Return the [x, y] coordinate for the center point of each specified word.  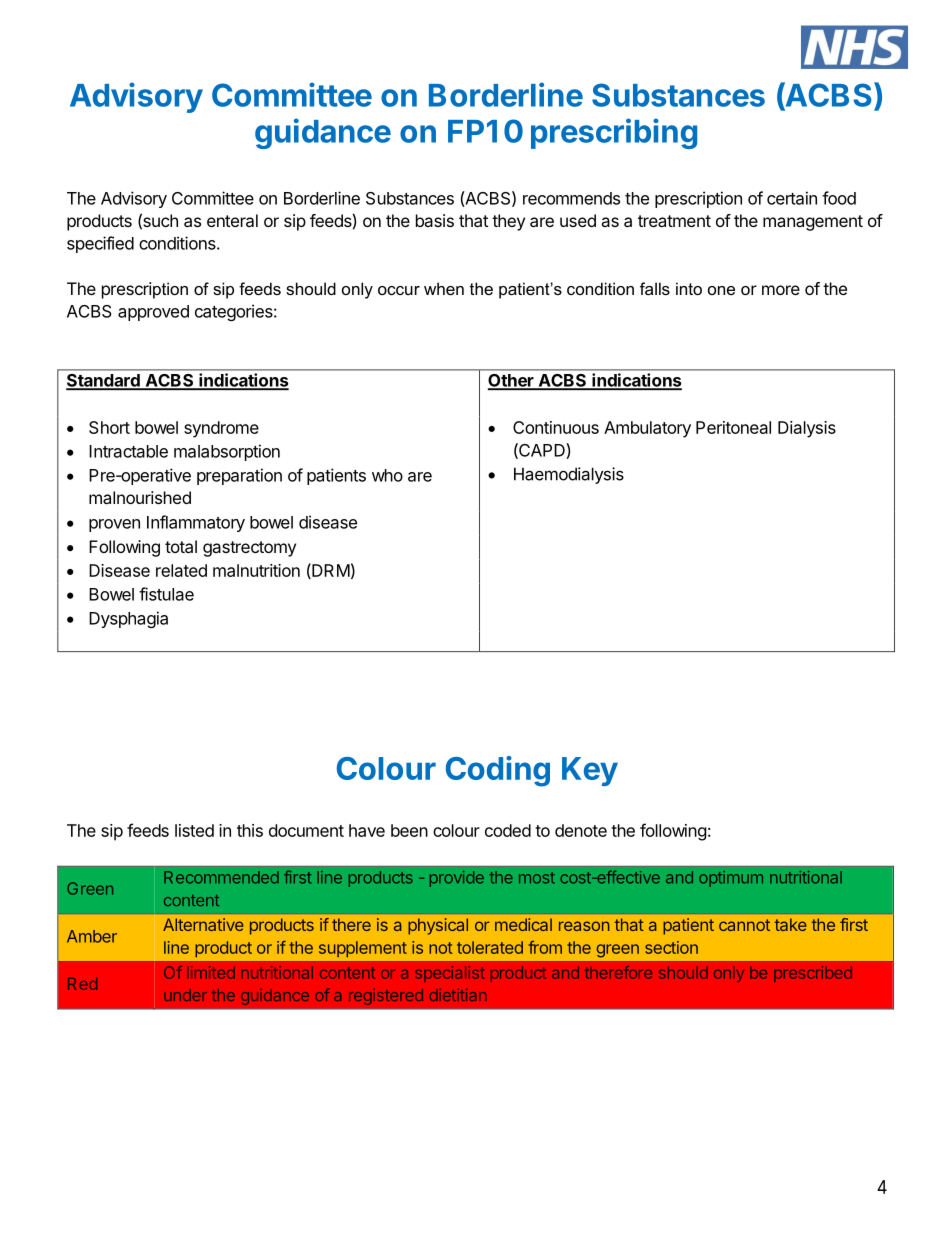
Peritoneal [733, 427]
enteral [232, 220]
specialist [449, 974]
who [387, 475]
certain [792, 198]
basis [435, 220]
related [181, 570]
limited [211, 972]
